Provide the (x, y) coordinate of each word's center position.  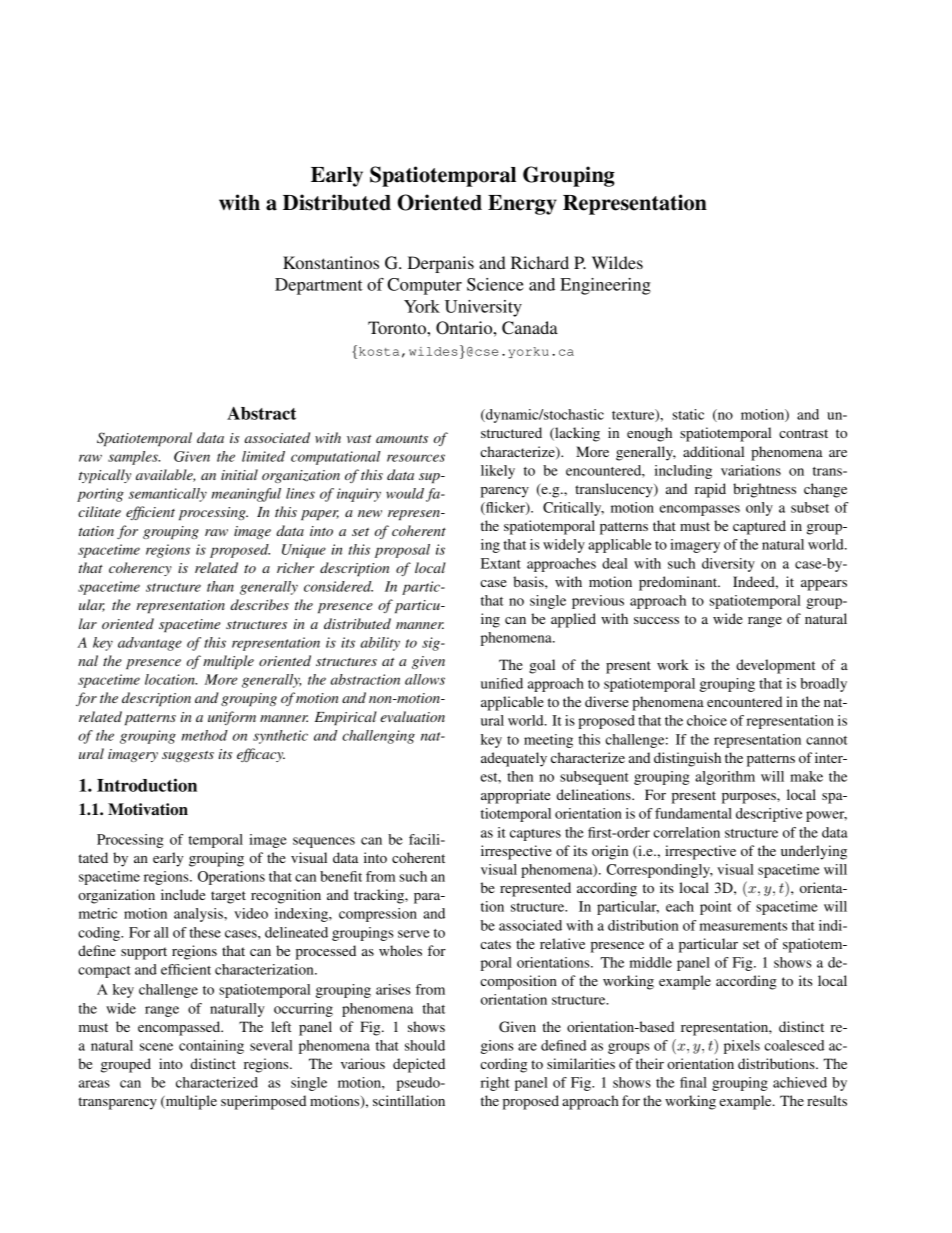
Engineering (605, 286)
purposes (750, 798)
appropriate (515, 796)
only (759, 509)
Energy (522, 205)
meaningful (246, 495)
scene (156, 1047)
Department (319, 286)
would (406, 495)
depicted (419, 1065)
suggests (188, 756)
